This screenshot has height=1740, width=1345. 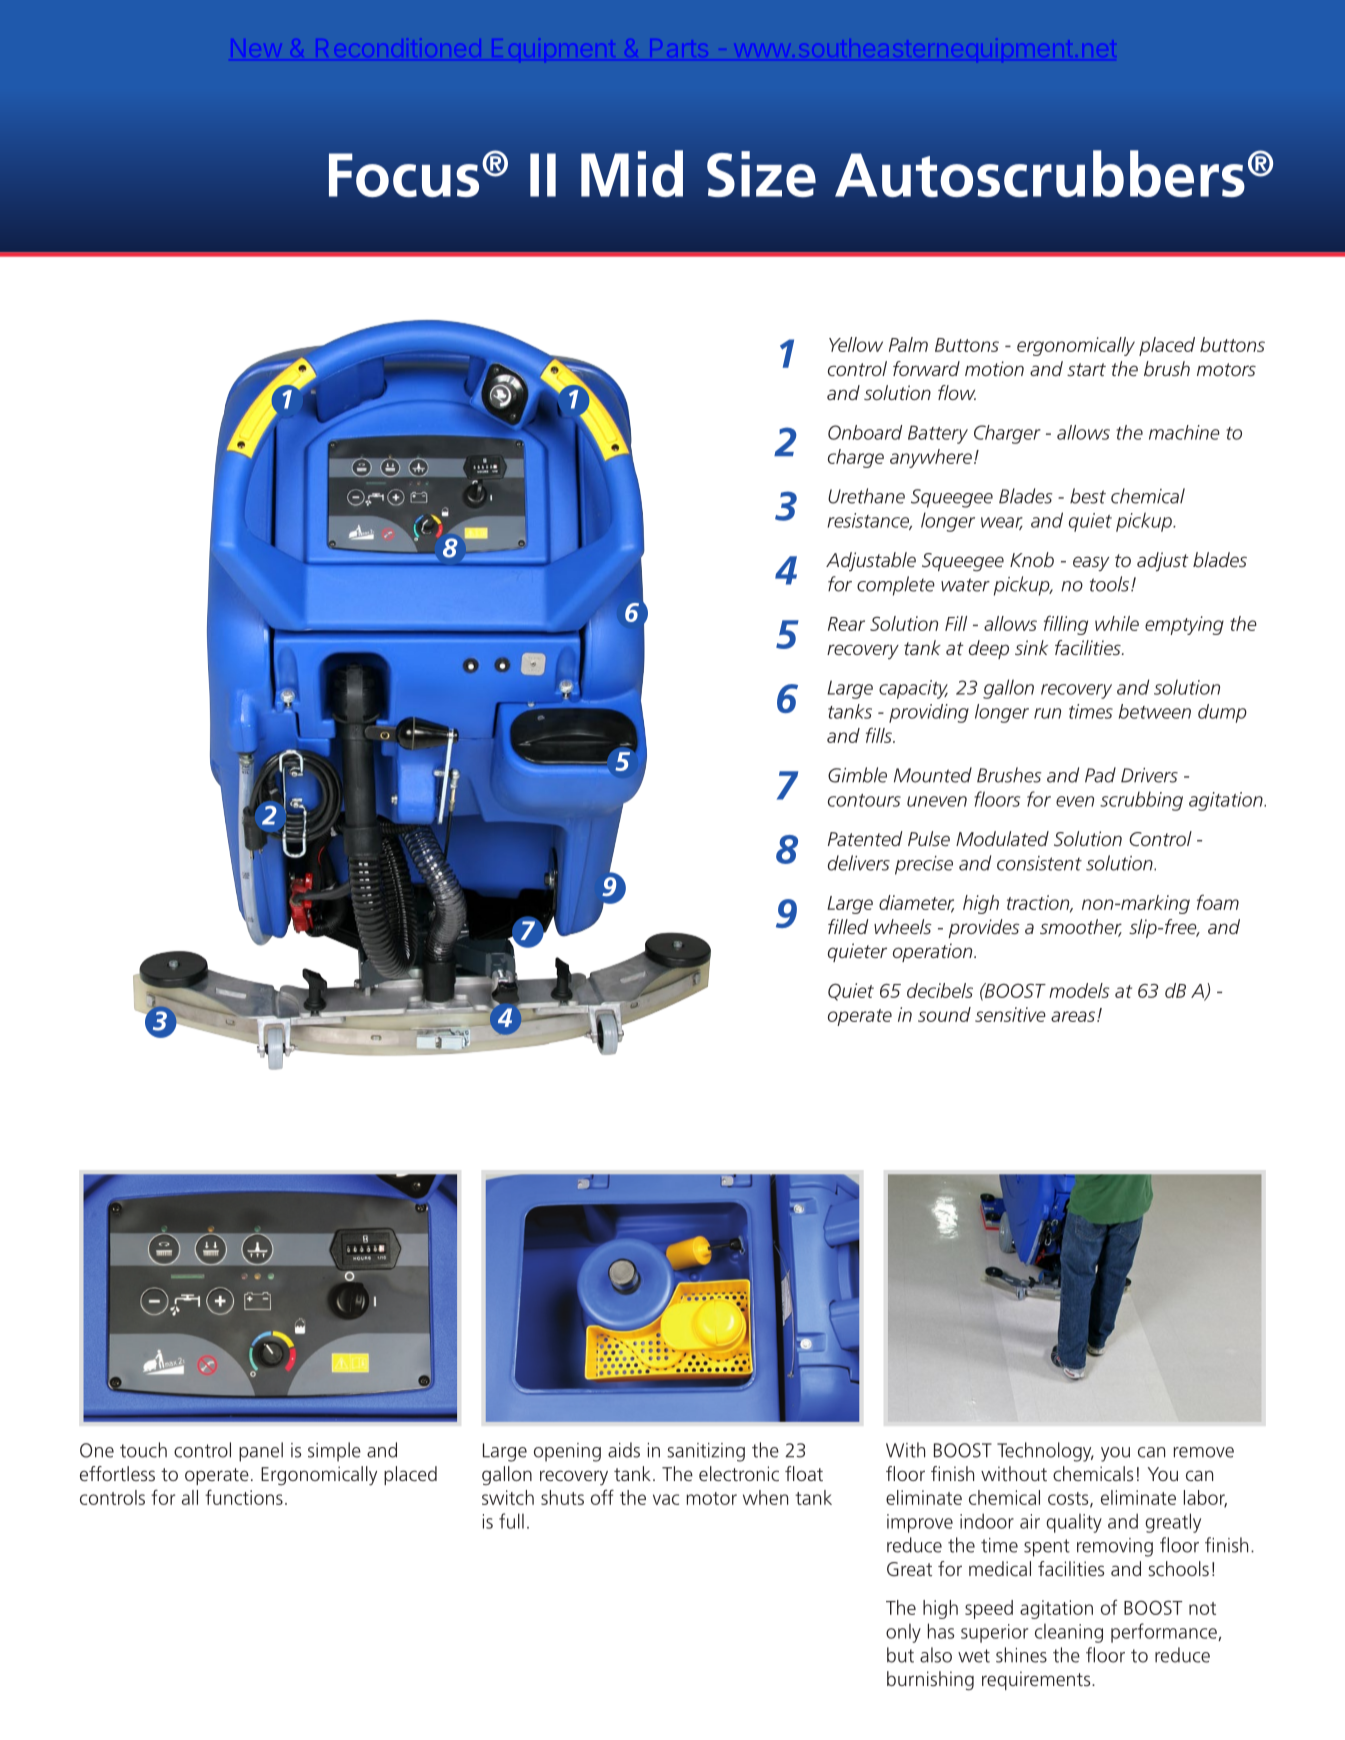 I want to click on Size, so click(x=761, y=174).
